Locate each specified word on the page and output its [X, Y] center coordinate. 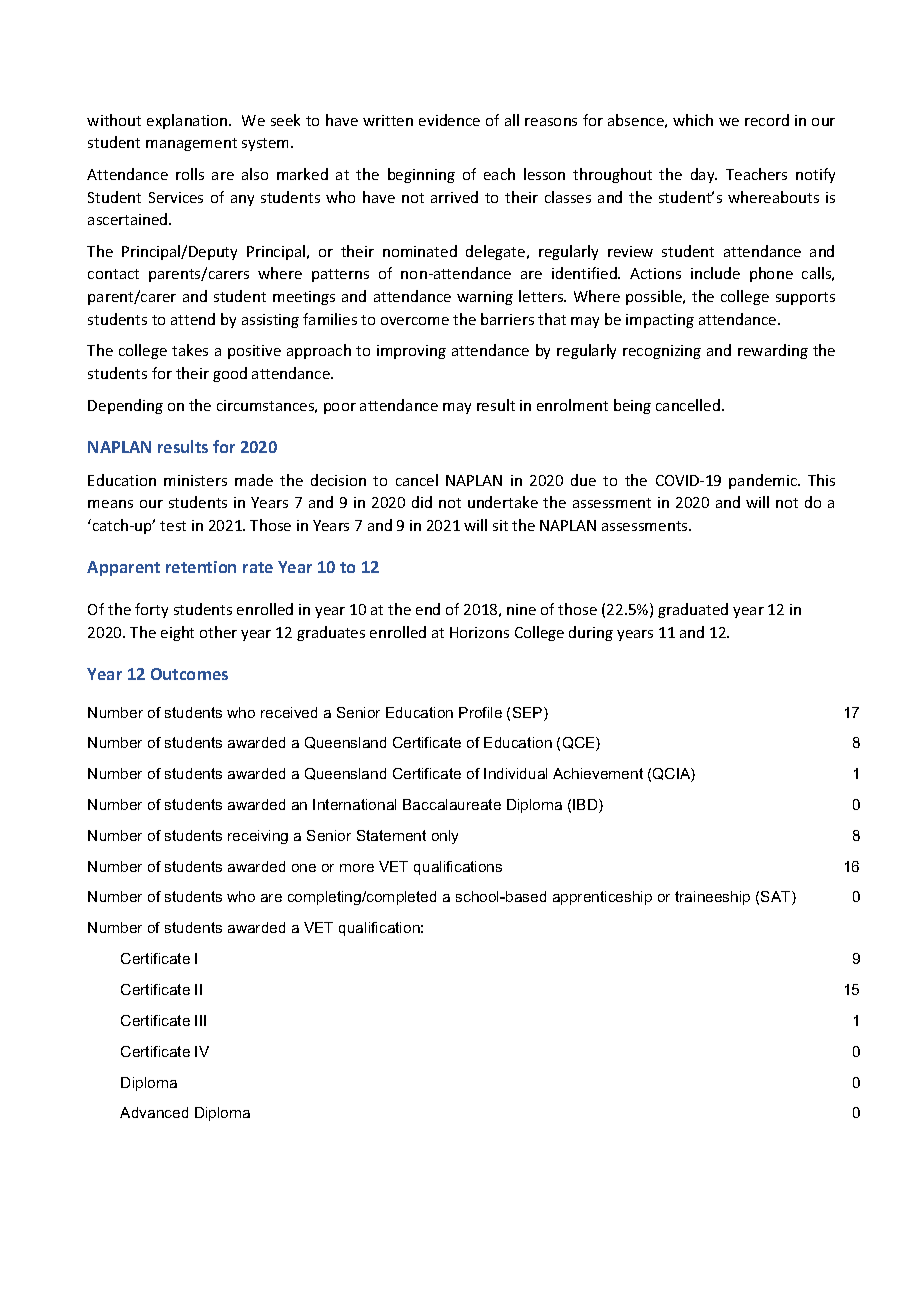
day [704, 175]
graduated [693, 610]
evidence [449, 120]
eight [177, 633]
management [191, 144]
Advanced [154, 1112]
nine [521, 609]
